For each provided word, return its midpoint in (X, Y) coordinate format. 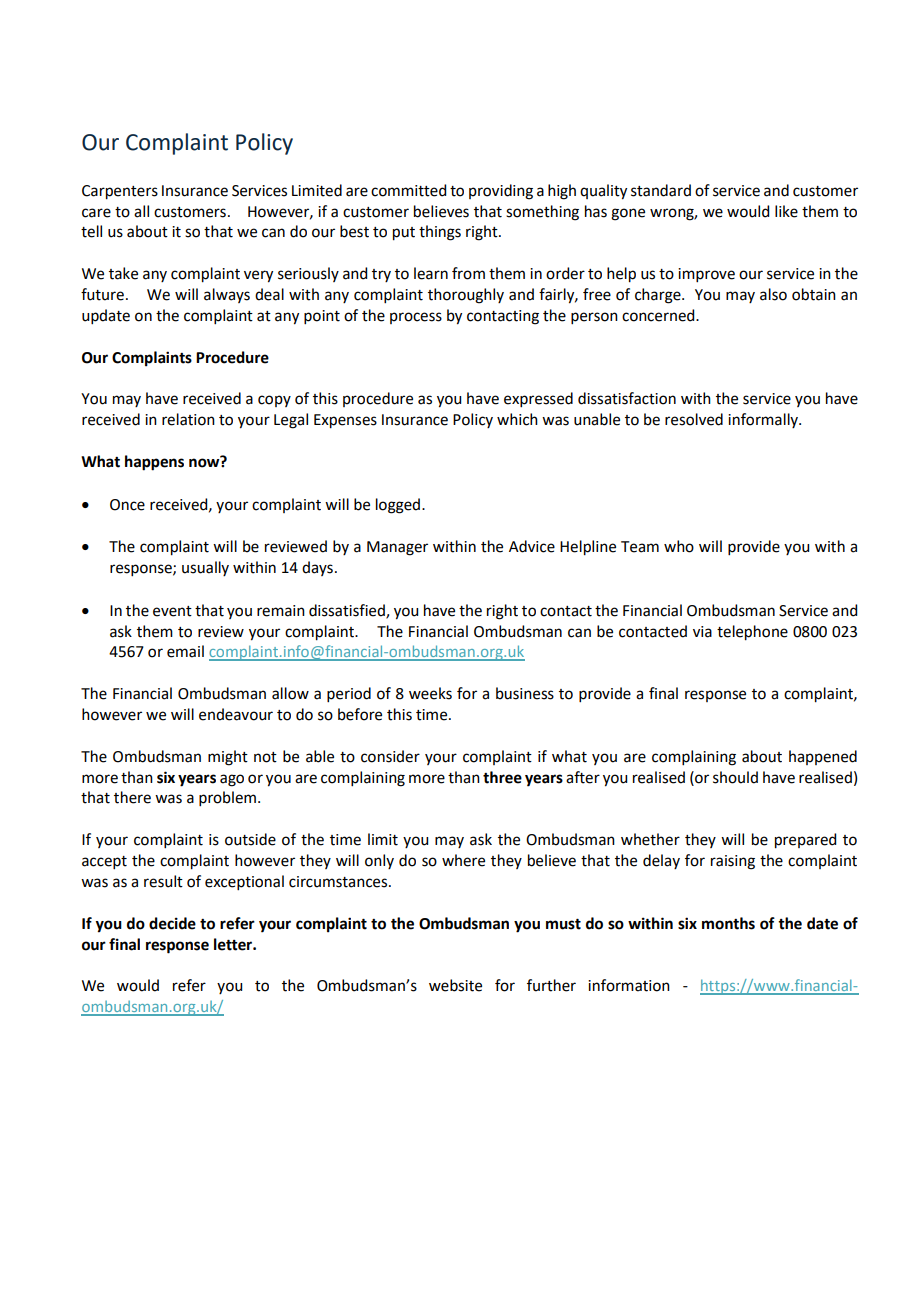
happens (154, 463)
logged (398, 506)
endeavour (236, 714)
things (440, 233)
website (455, 985)
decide (172, 923)
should (735, 777)
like (786, 211)
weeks (430, 693)
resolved (694, 419)
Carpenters (120, 192)
